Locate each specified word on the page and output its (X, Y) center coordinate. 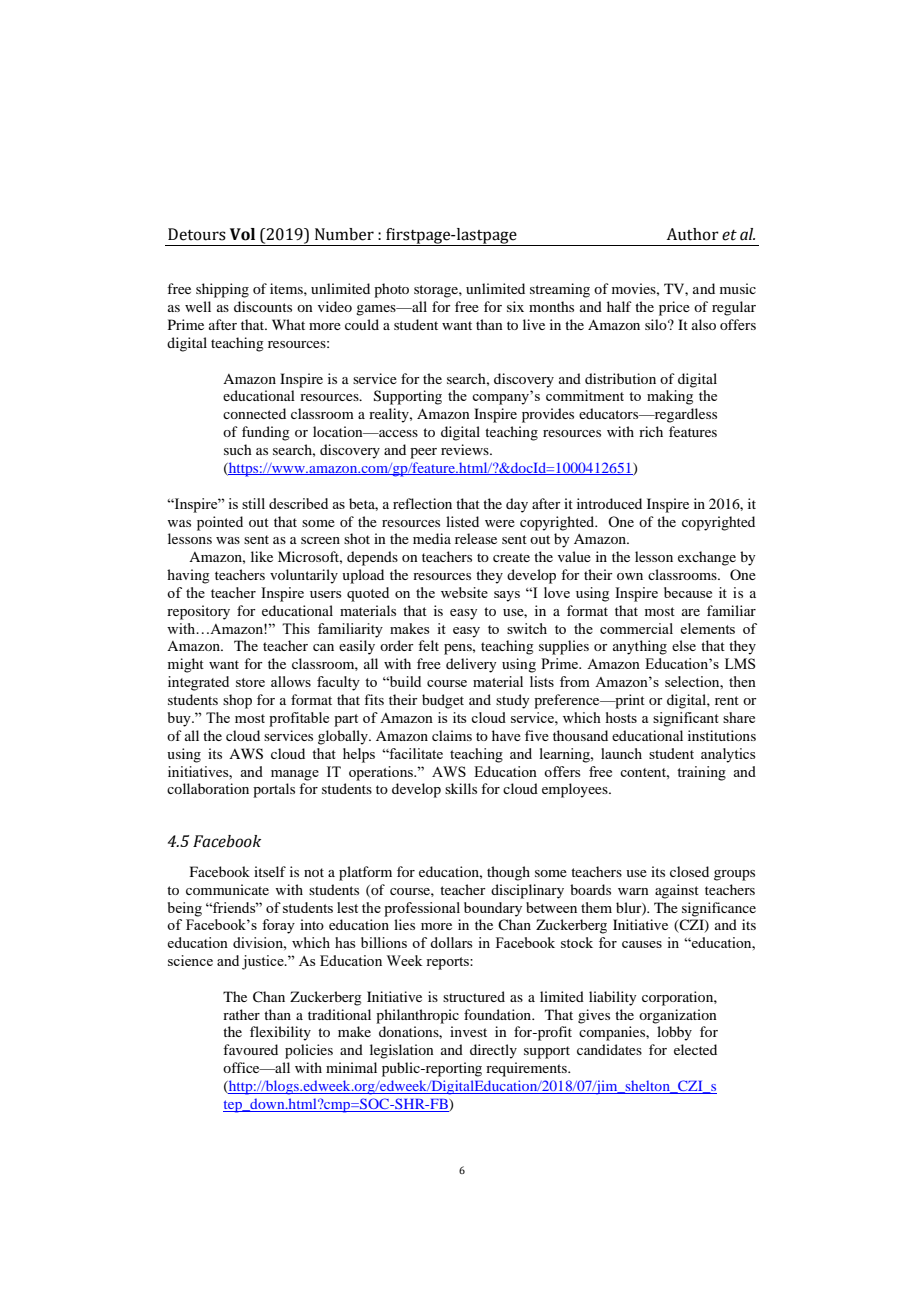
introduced (609, 503)
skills (461, 788)
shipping (222, 290)
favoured (250, 1049)
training (701, 773)
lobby (674, 1033)
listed (462, 521)
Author (692, 234)
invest (468, 1031)
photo (391, 290)
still (253, 503)
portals (274, 790)
